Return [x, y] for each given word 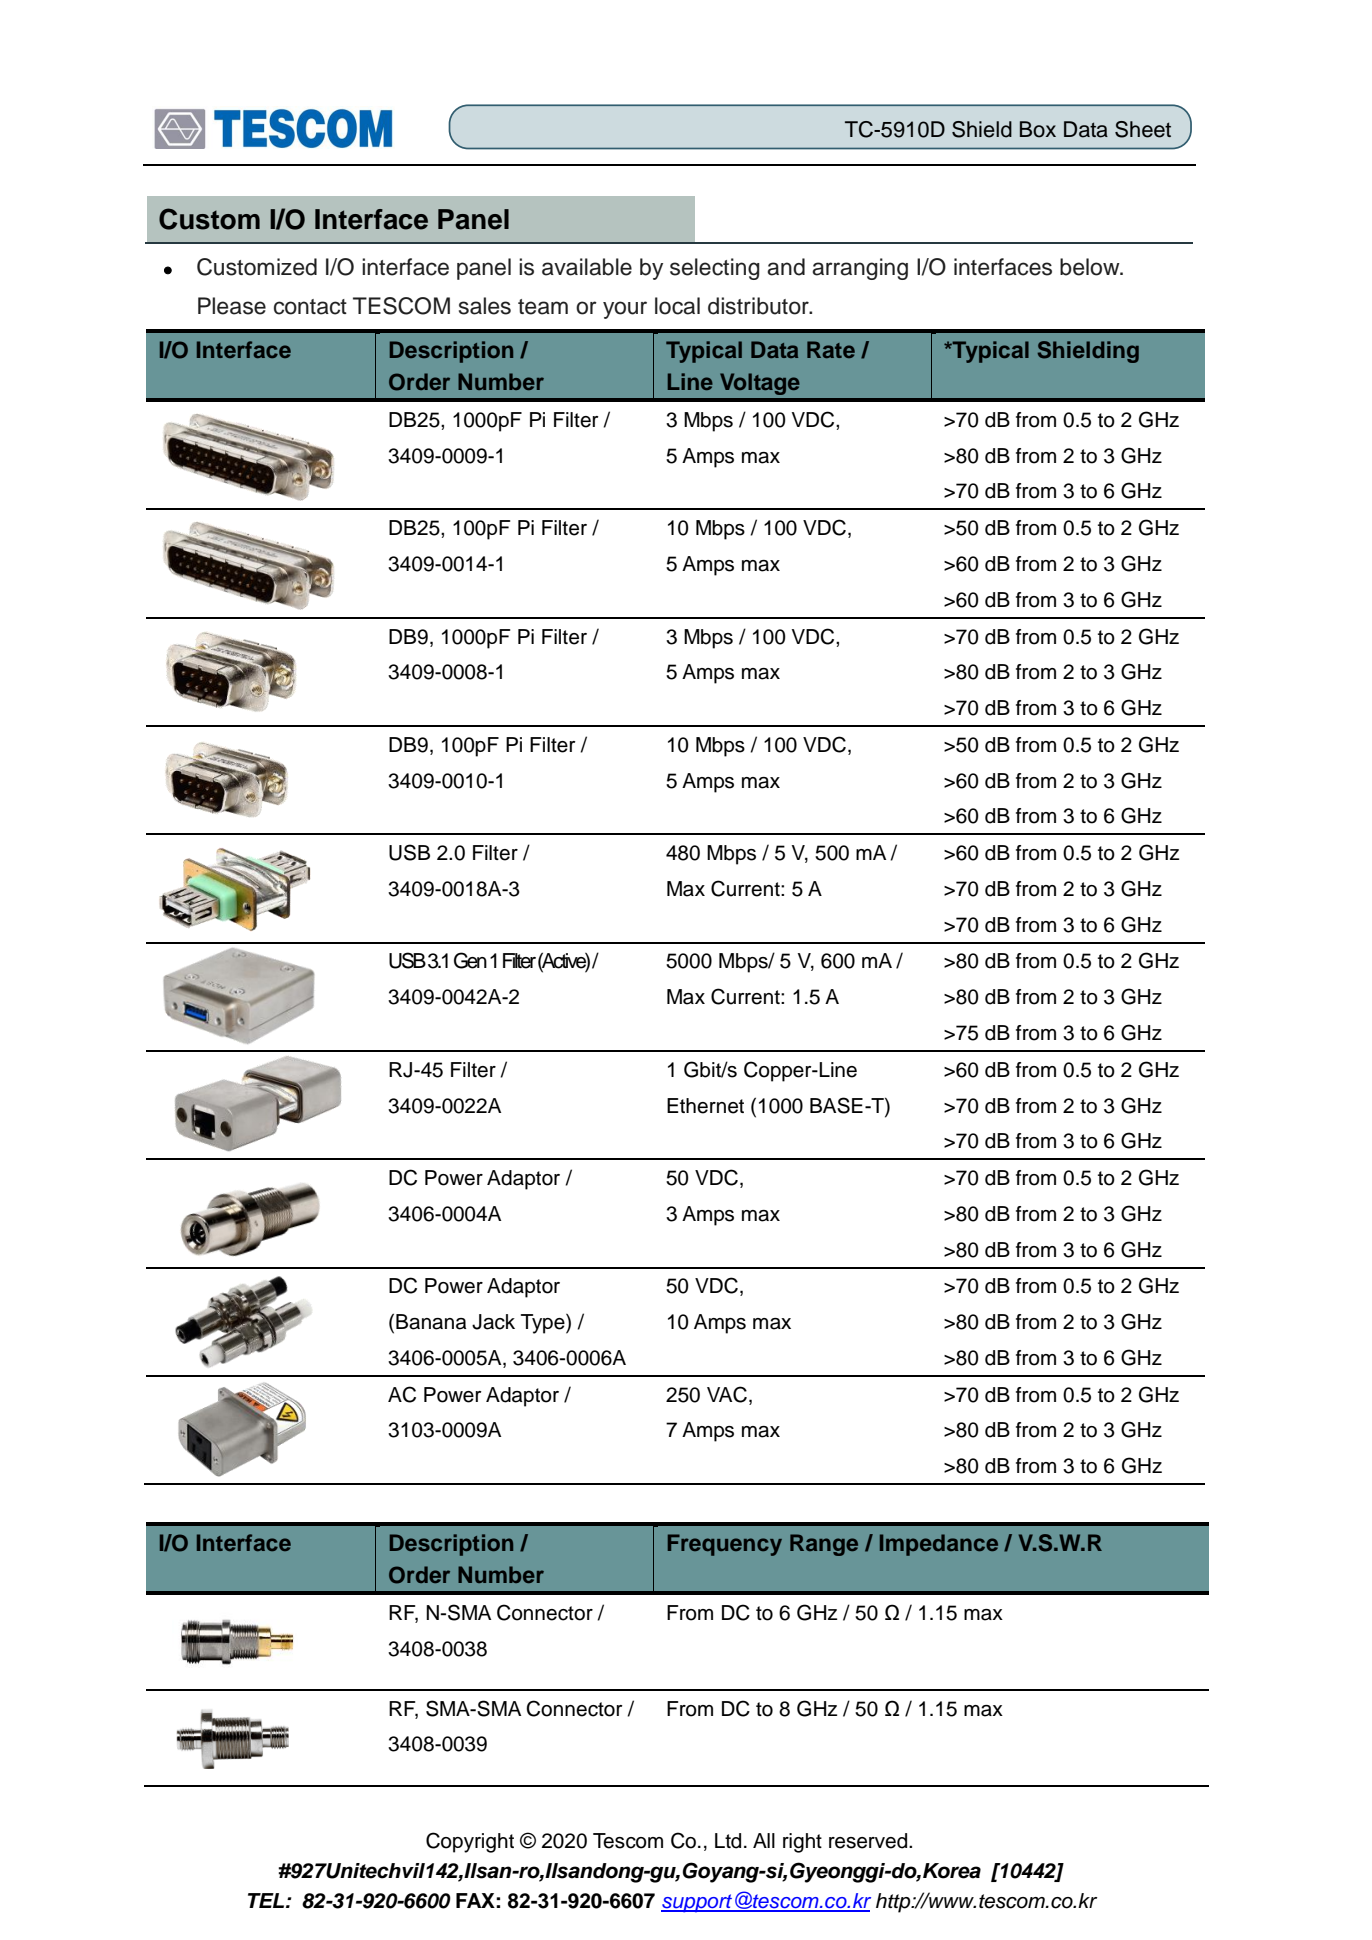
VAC [727, 1394]
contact [310, 307]
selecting [715, 269]
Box [1038, 129]
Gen [470, 960]
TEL [267, 1900]
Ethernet [705, 1106]
